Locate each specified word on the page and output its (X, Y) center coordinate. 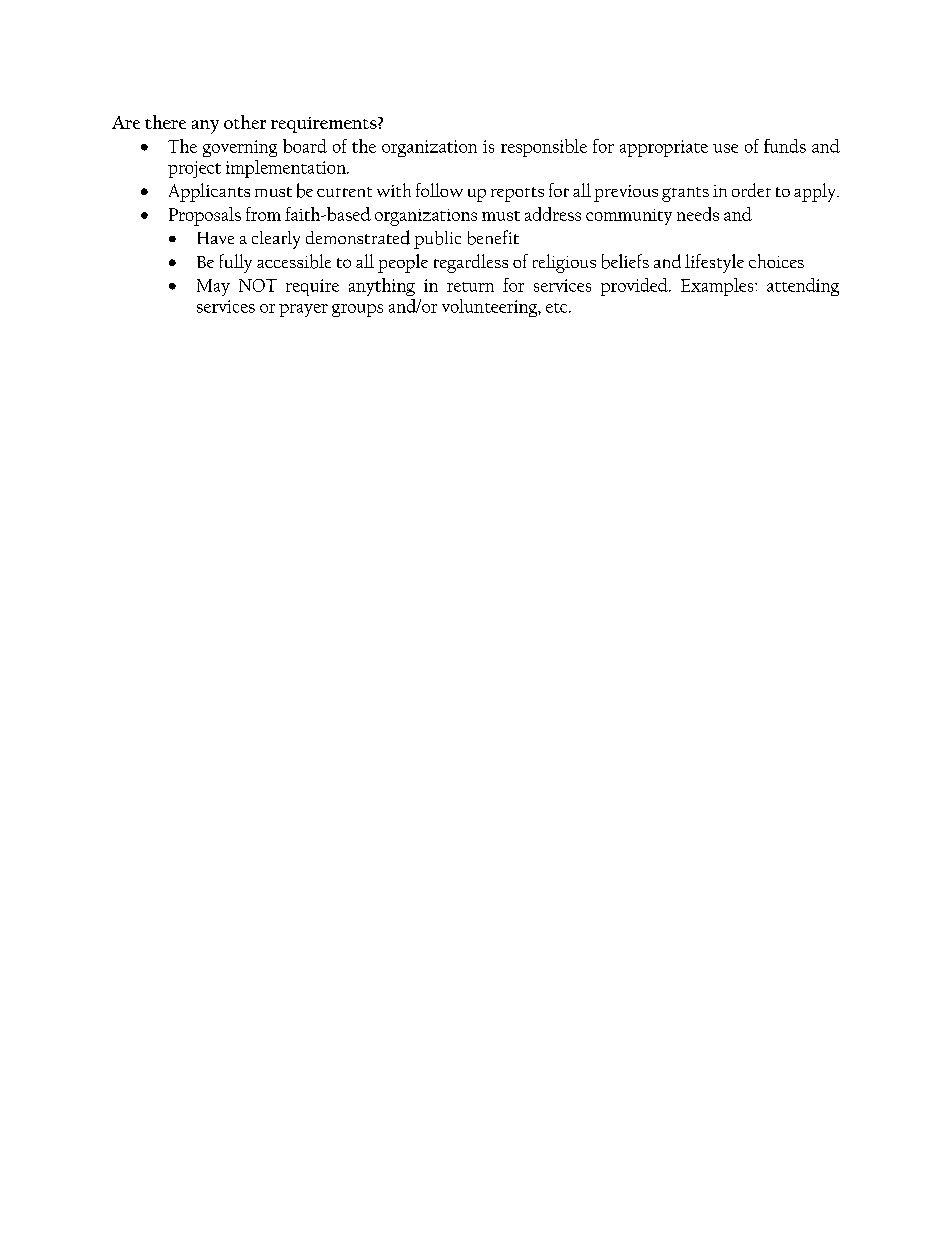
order (751, 190)
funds (785, 146)
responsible (544, 148)
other (245, 122)
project (194, 169)
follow (439, 190)
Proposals (205, 216)
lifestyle (714, 263)
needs (698, 214)
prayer (303, 310)
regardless (471, 263)
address (553, 214)
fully (236, 263)
